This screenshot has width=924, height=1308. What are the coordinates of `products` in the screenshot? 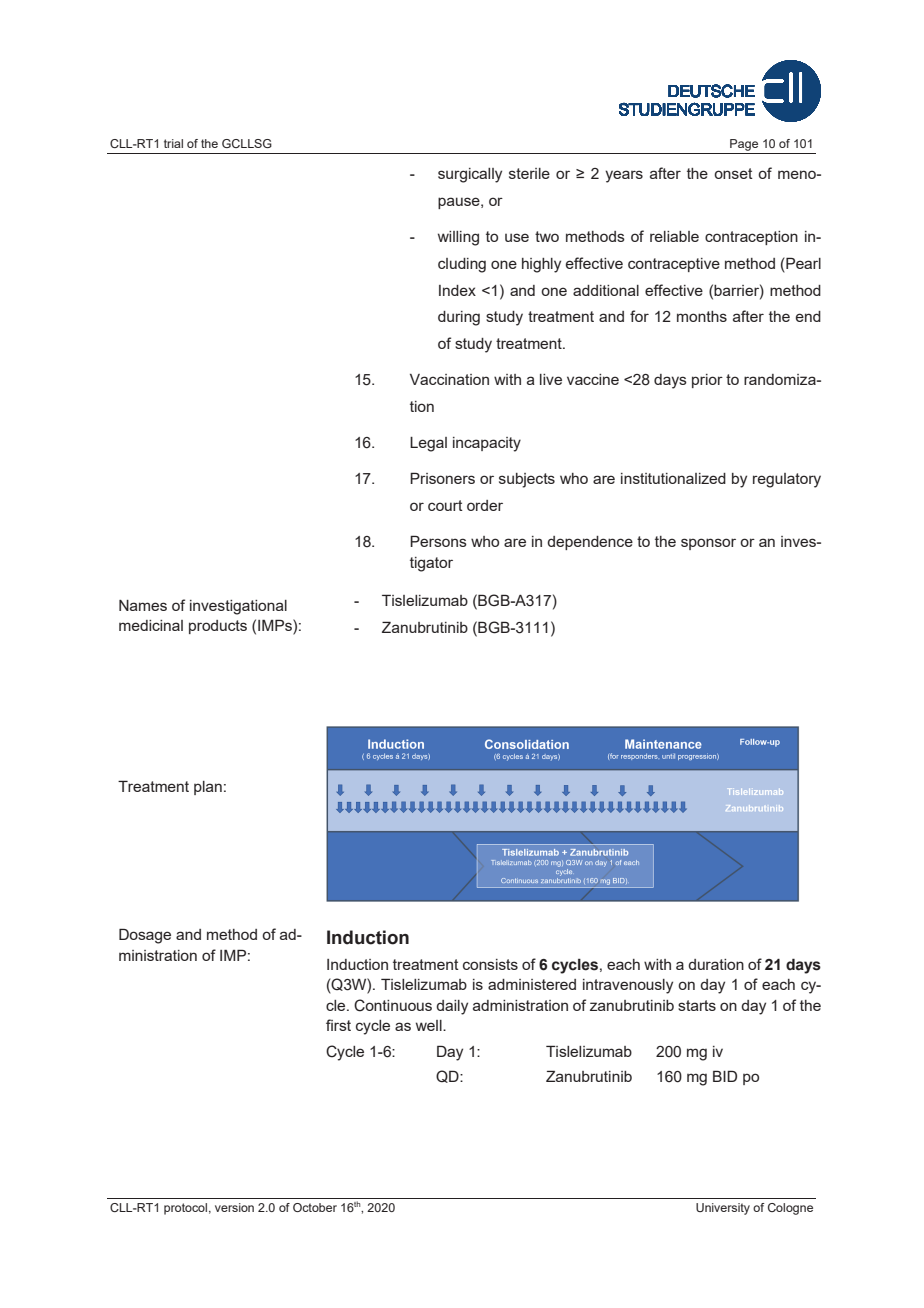 It's located at (218, 627).
